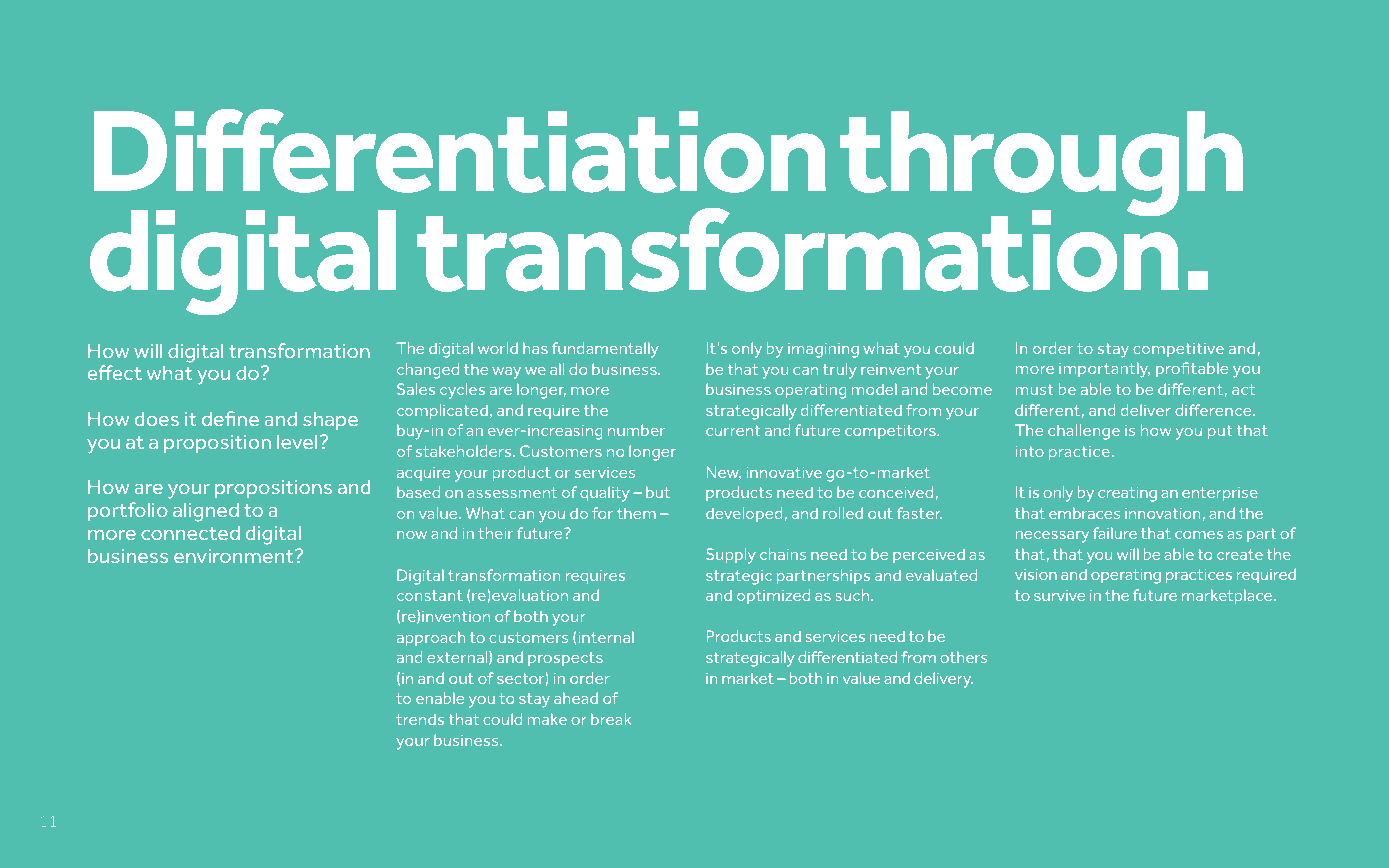  Describe the element at coordinates (636, 430) in the screenshot. I see `number` at that location.
